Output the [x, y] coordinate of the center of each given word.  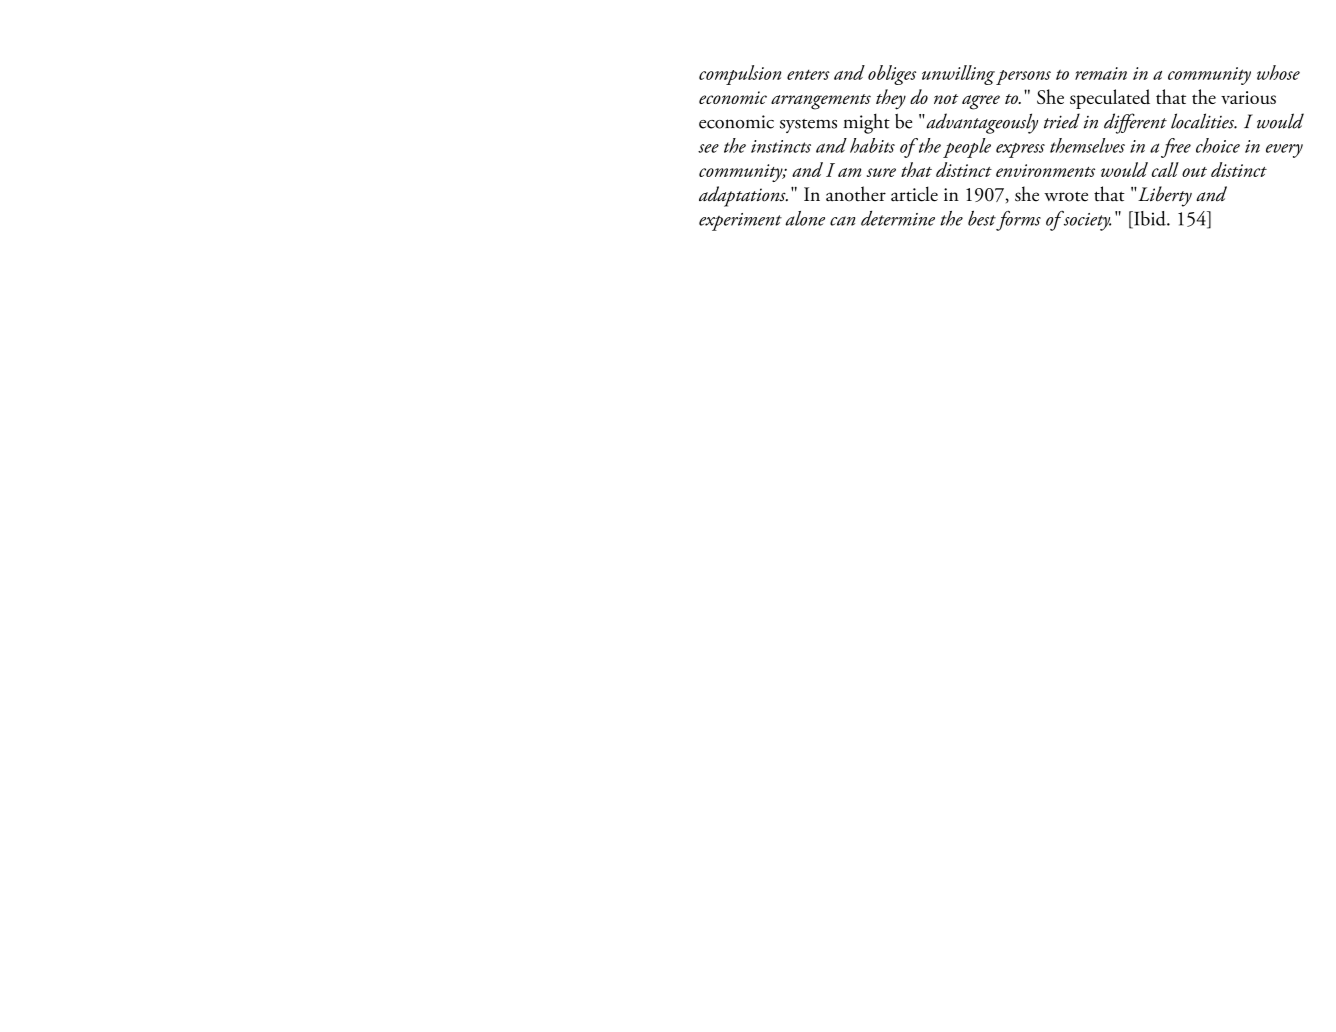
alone [805, 218]
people [967, 148]
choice [1218, 145]
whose [1278, 72]
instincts [781, 146]
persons [1023, 77]
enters [808, 74]
